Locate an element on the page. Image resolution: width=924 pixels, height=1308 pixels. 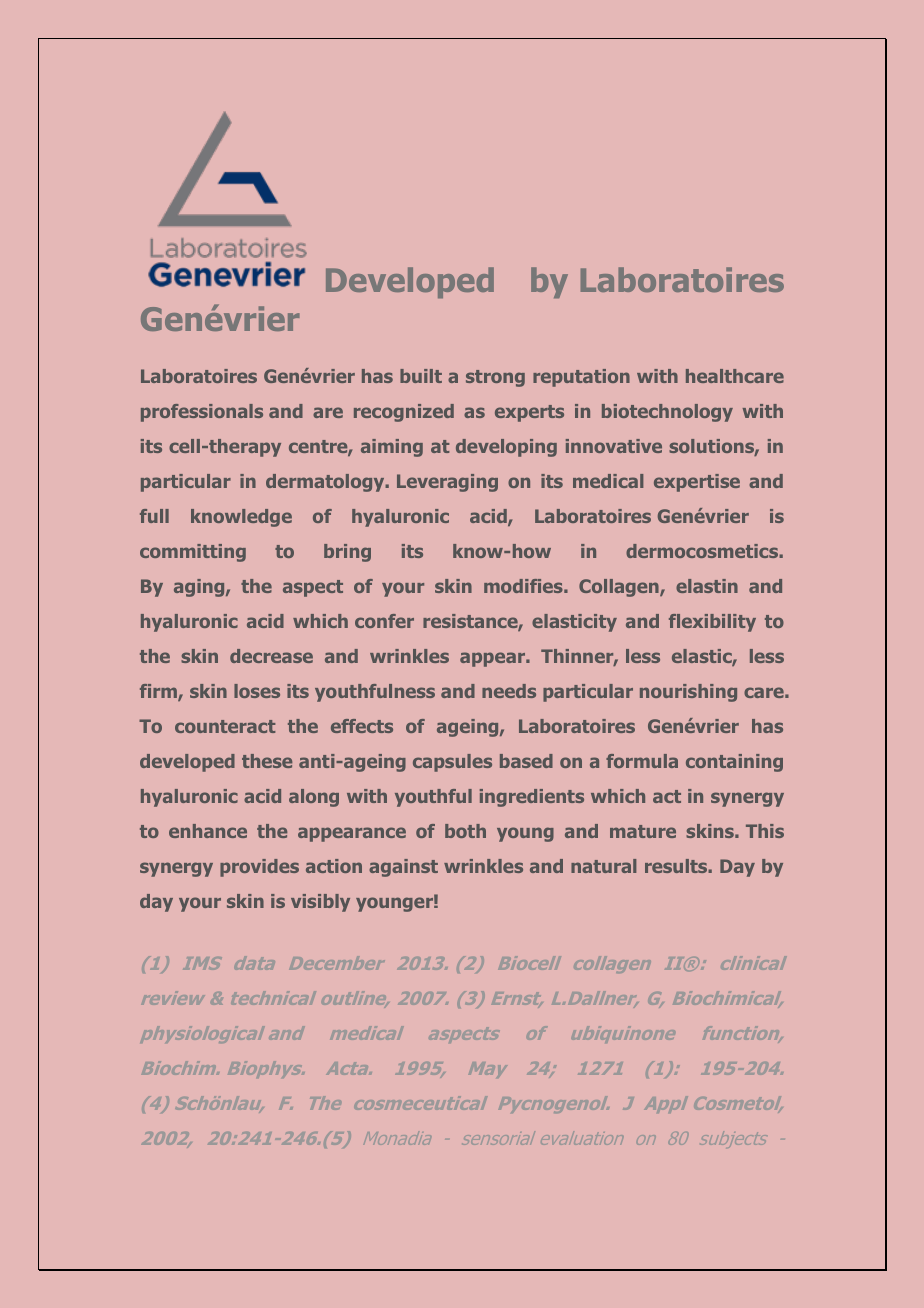
professionals is located at coordinates (202, 413).
